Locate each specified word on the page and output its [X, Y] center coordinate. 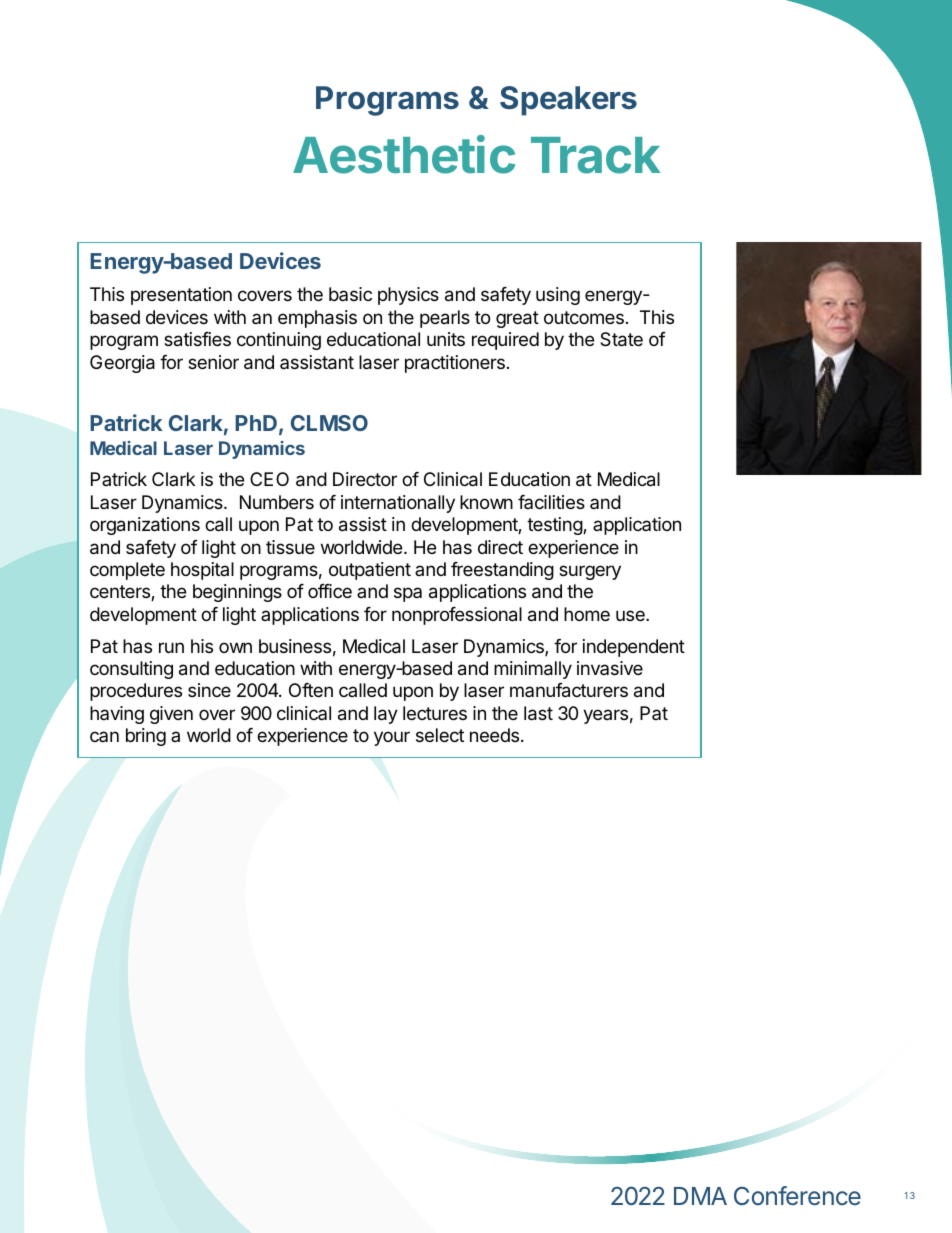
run [171, 647]
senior [213, 362]
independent [634, 648]
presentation [181, 296]
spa [408, 594]
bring [146, 737]
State [621, 339]
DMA [700, 1196]
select [440, 735]
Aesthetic [404, 154]
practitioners [455, 364]
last [538, 713]
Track [595, 155]
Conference [797, 1195]
